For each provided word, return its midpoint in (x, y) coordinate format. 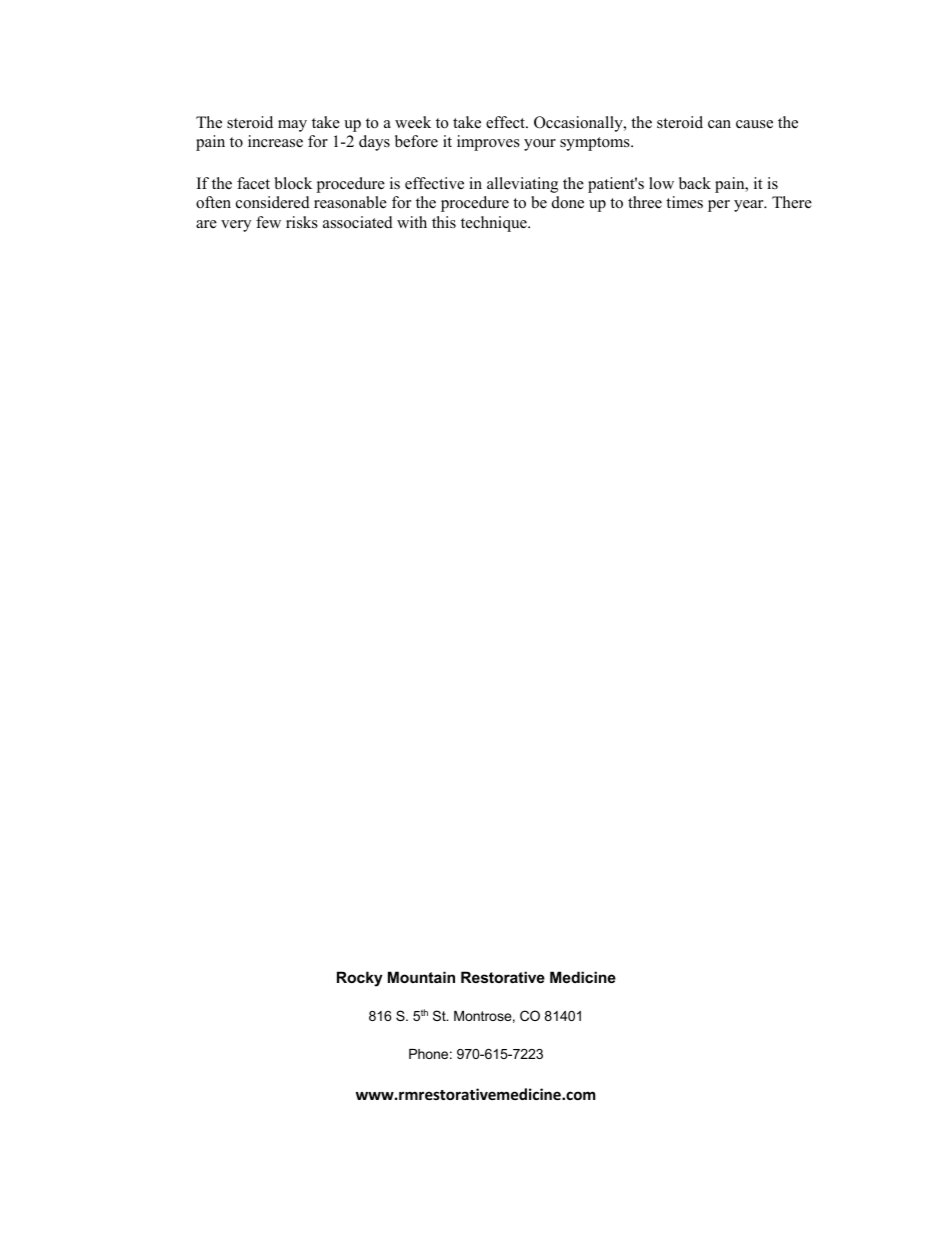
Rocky (360, 979)
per (719, 206)
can (719, 124)
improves (488, 143)
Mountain (421, 977)
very (236, 226)
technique (495, 224)
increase (275, 141)
